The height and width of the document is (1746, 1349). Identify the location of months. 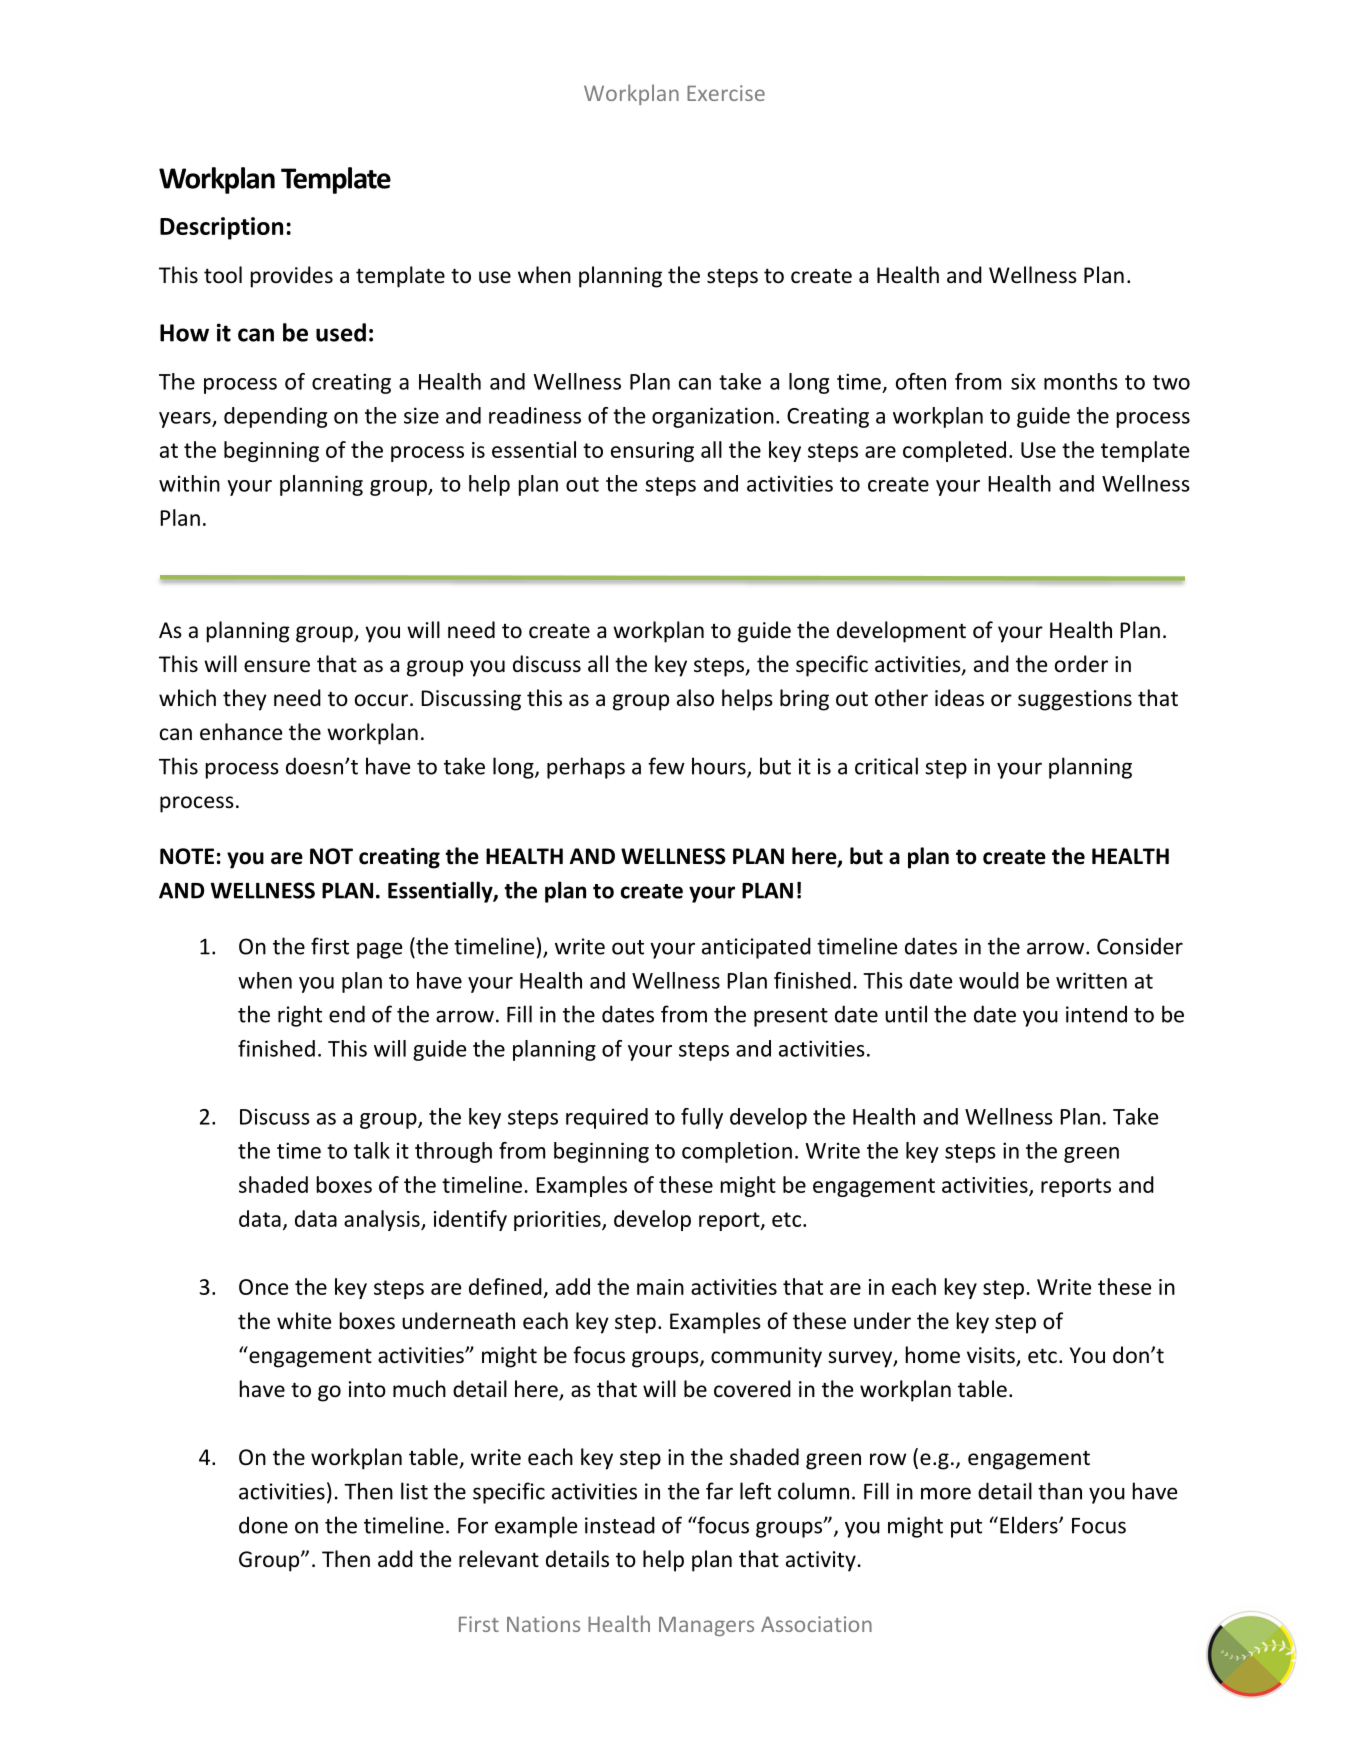
(1081, 381).
